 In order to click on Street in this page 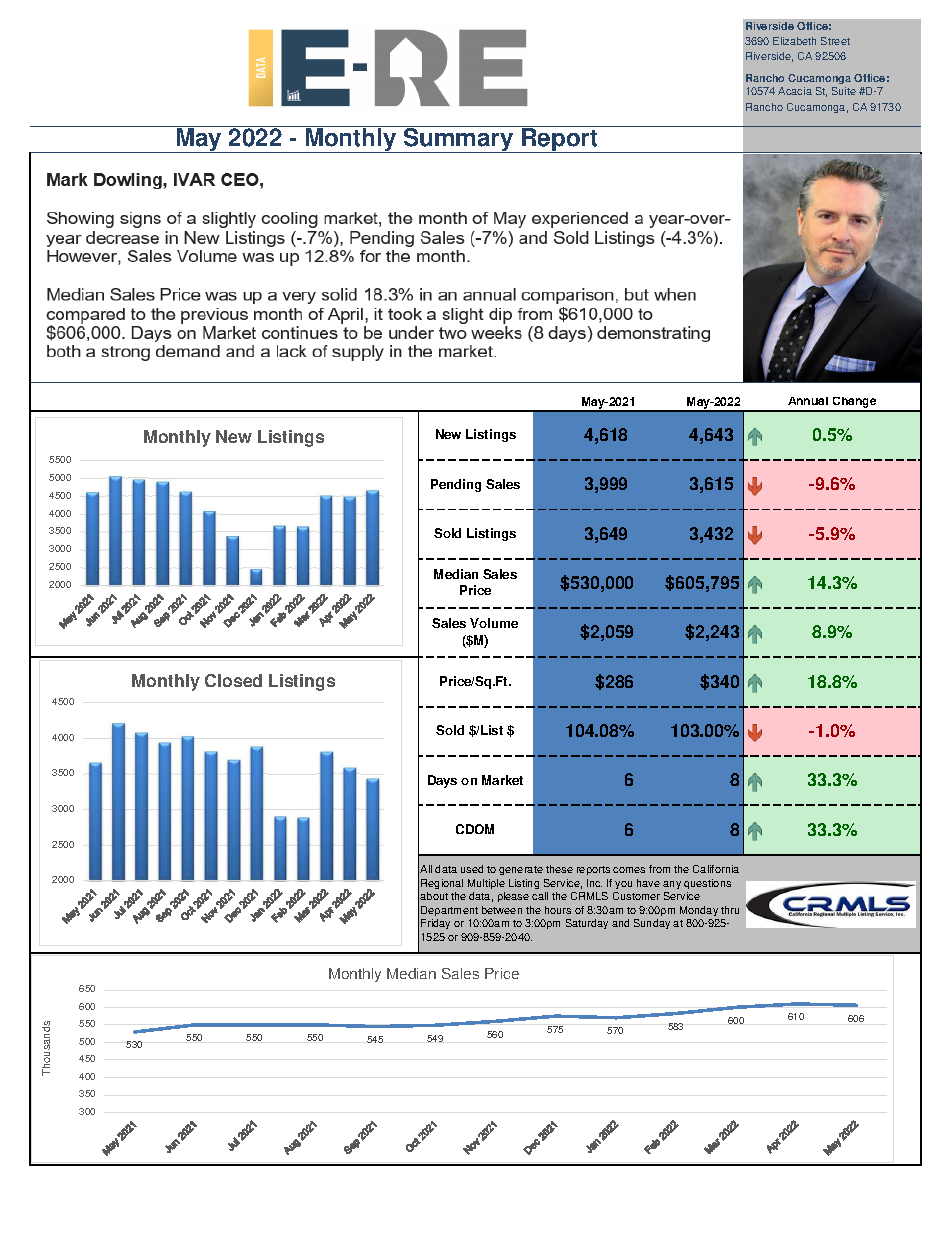, I will do `click(835, 41)`.
